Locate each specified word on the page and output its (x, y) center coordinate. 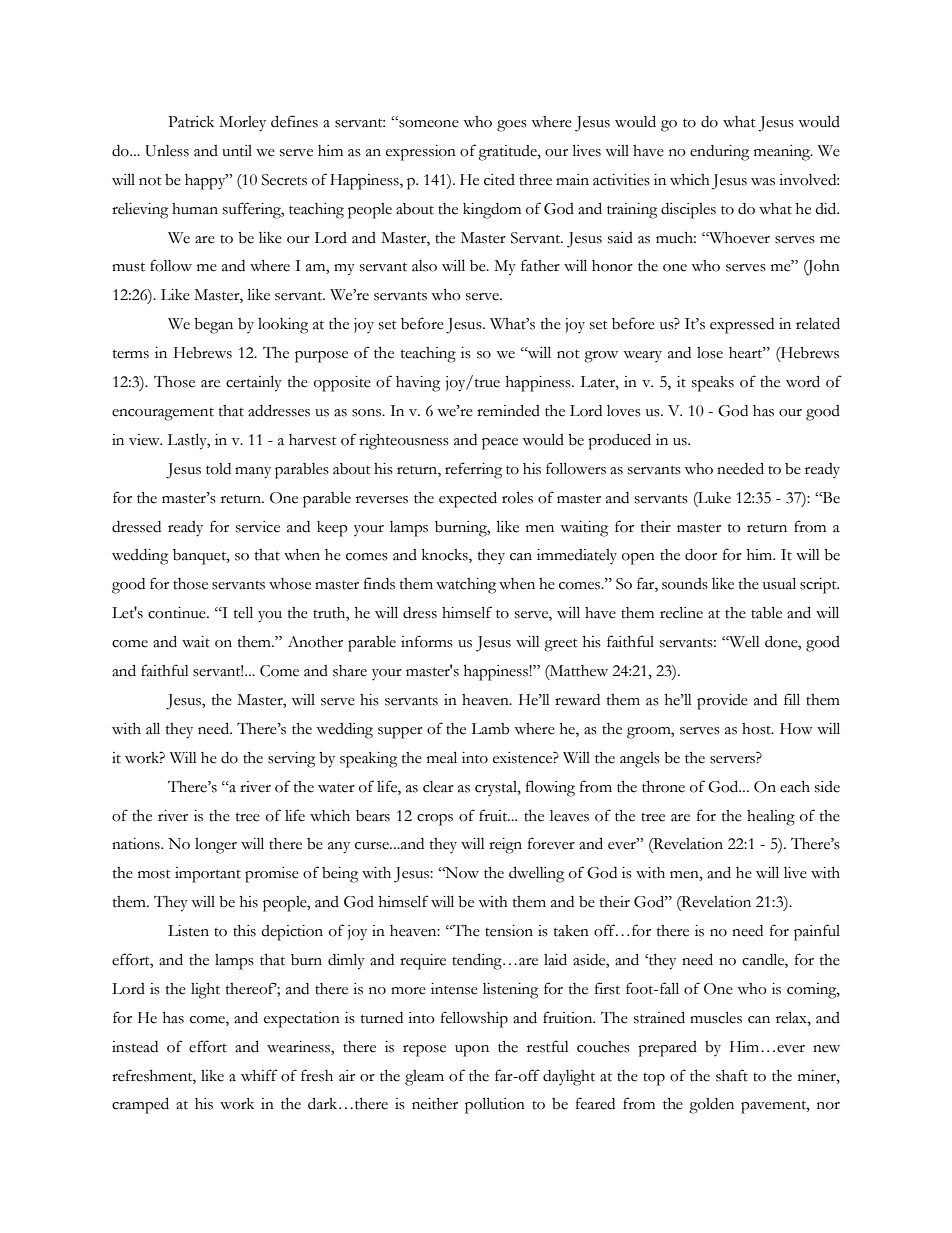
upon (472, 1051)
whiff (259, 1075)
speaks (713, 384)
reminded (508, 410)
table (766, 612)
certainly (254, 383)
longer (216, 846)
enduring (719, 153)
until (237, 151)
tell (243, 612)
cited (499, 180)
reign (505, 846)
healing (771, 818)
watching (466, 586)
